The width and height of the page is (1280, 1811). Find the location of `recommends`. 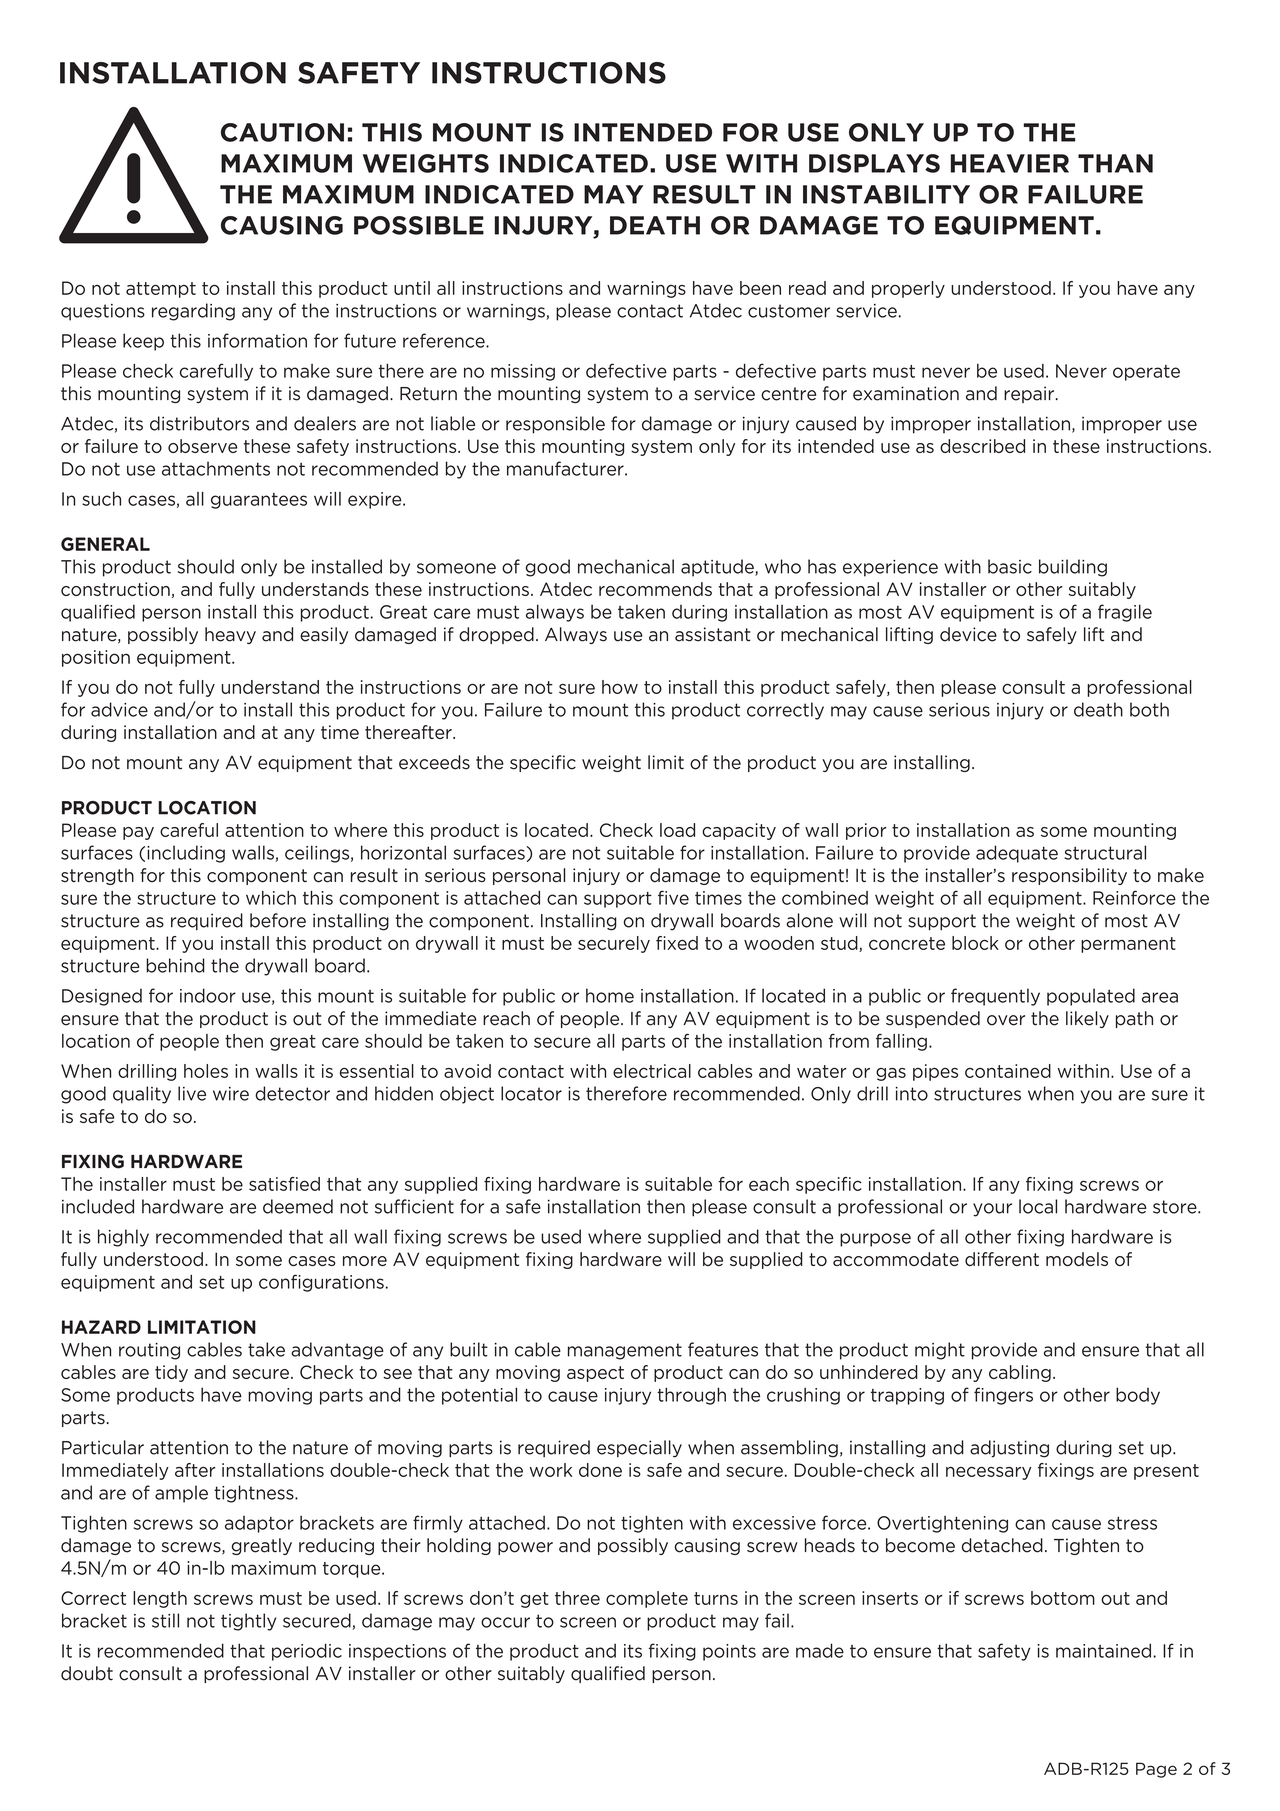

recommends is located at coordinates (655, 589).
